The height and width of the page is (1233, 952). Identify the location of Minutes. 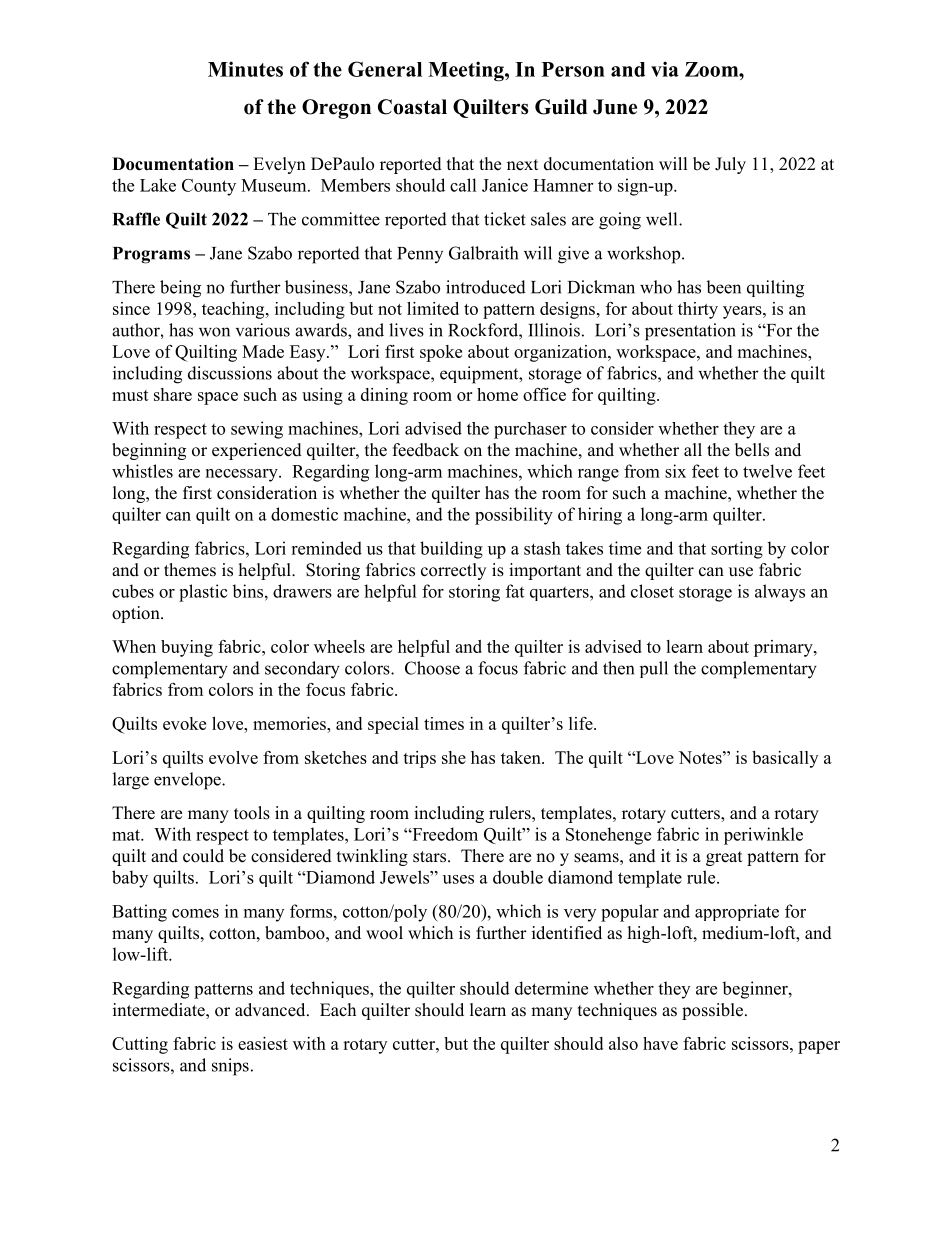
(245, 69).
